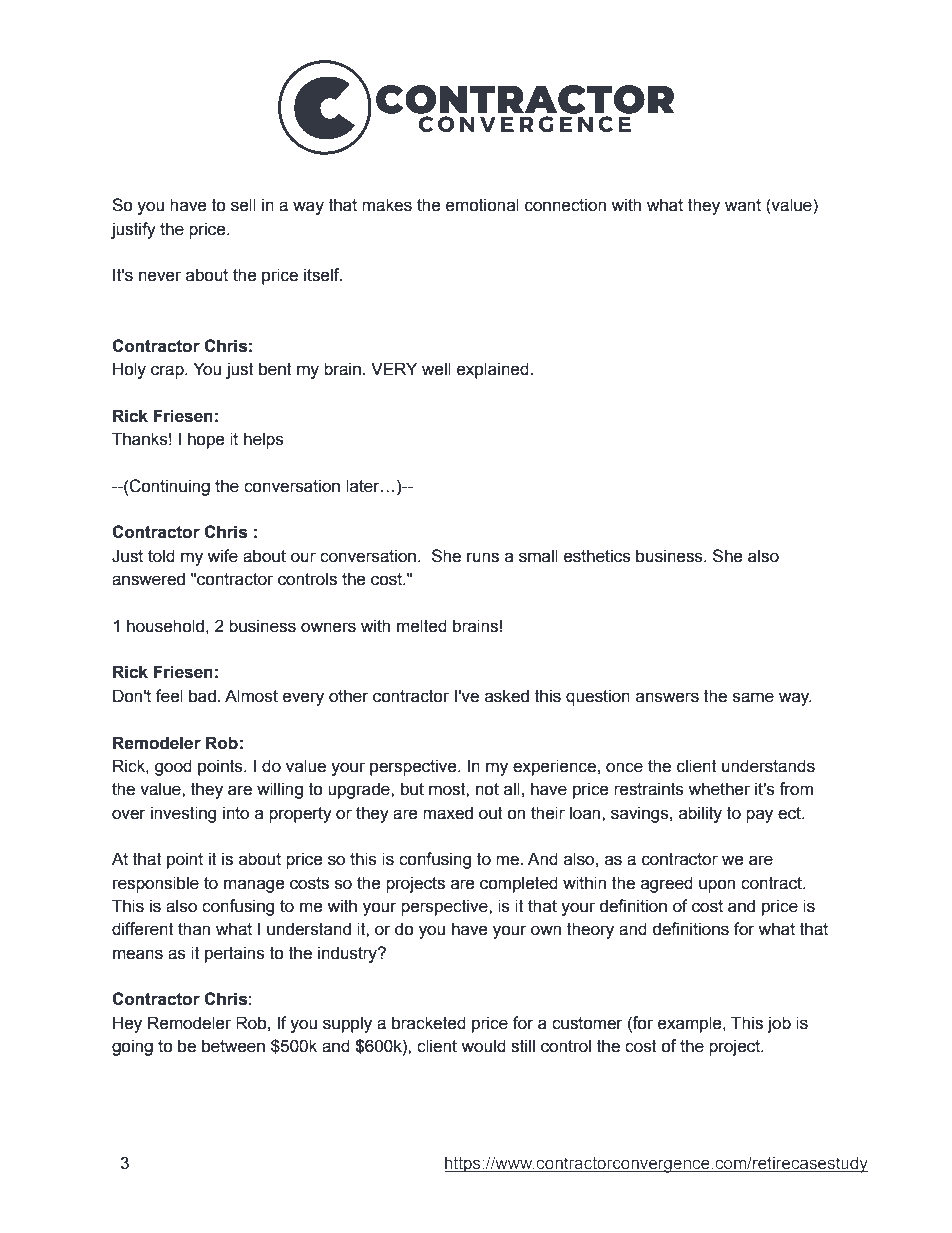 This screenshot has height=1233, width=952. I want to click on sell, so click(243, 205).
